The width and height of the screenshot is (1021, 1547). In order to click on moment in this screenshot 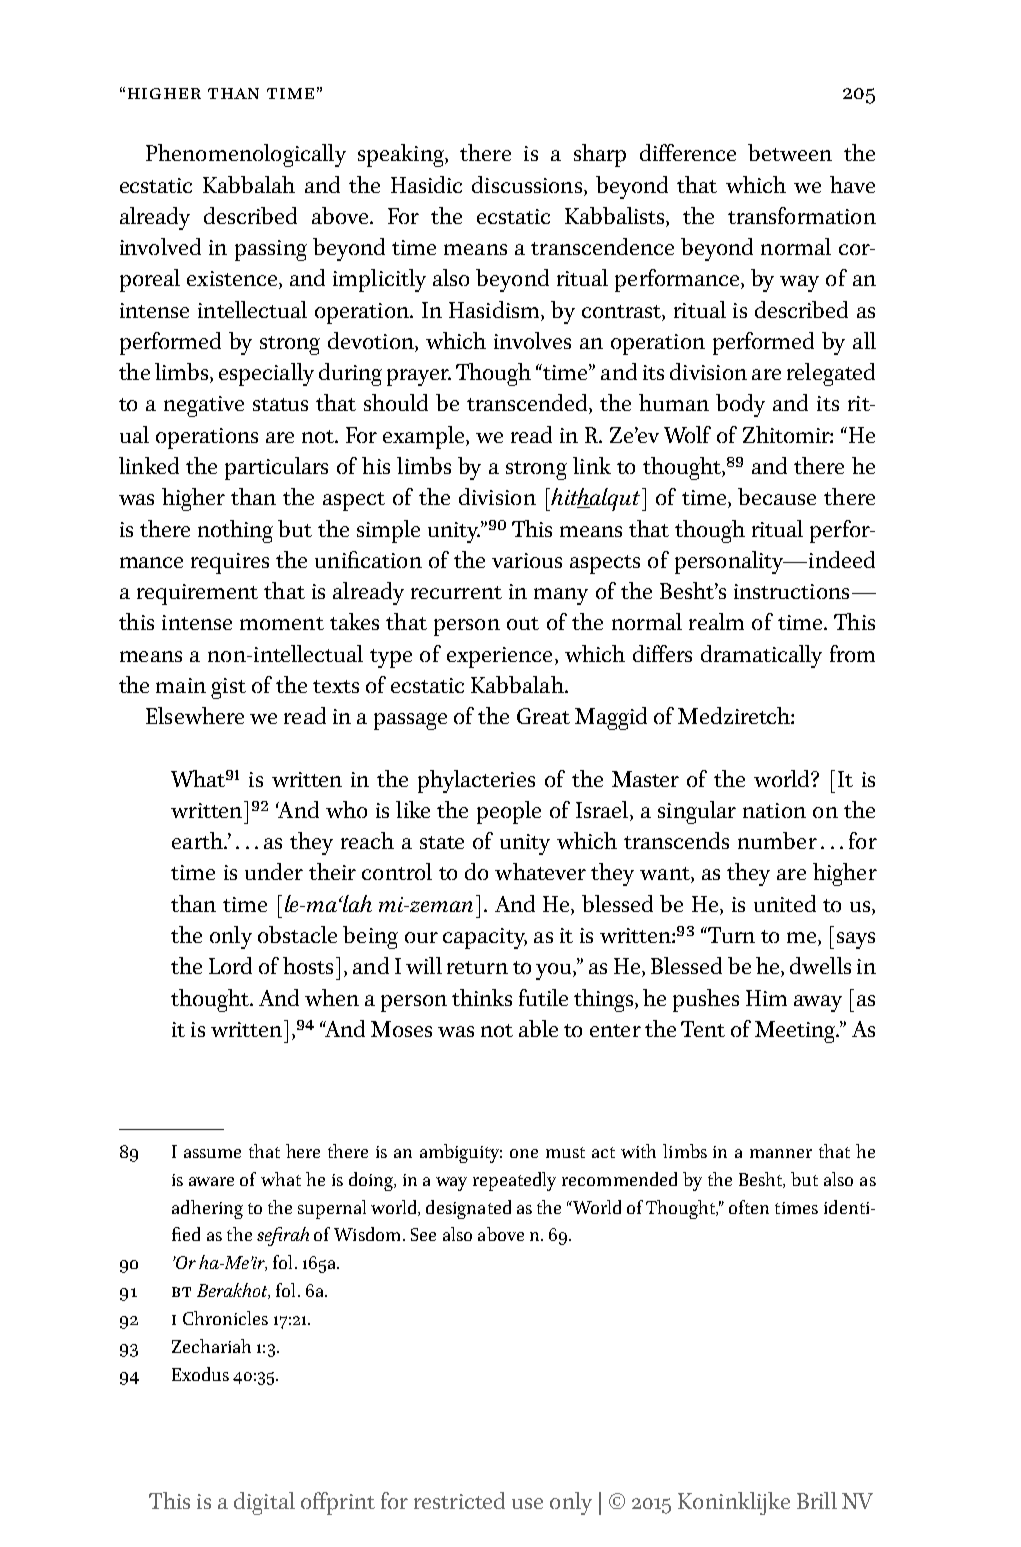, I will do `click(282, 623)`.
